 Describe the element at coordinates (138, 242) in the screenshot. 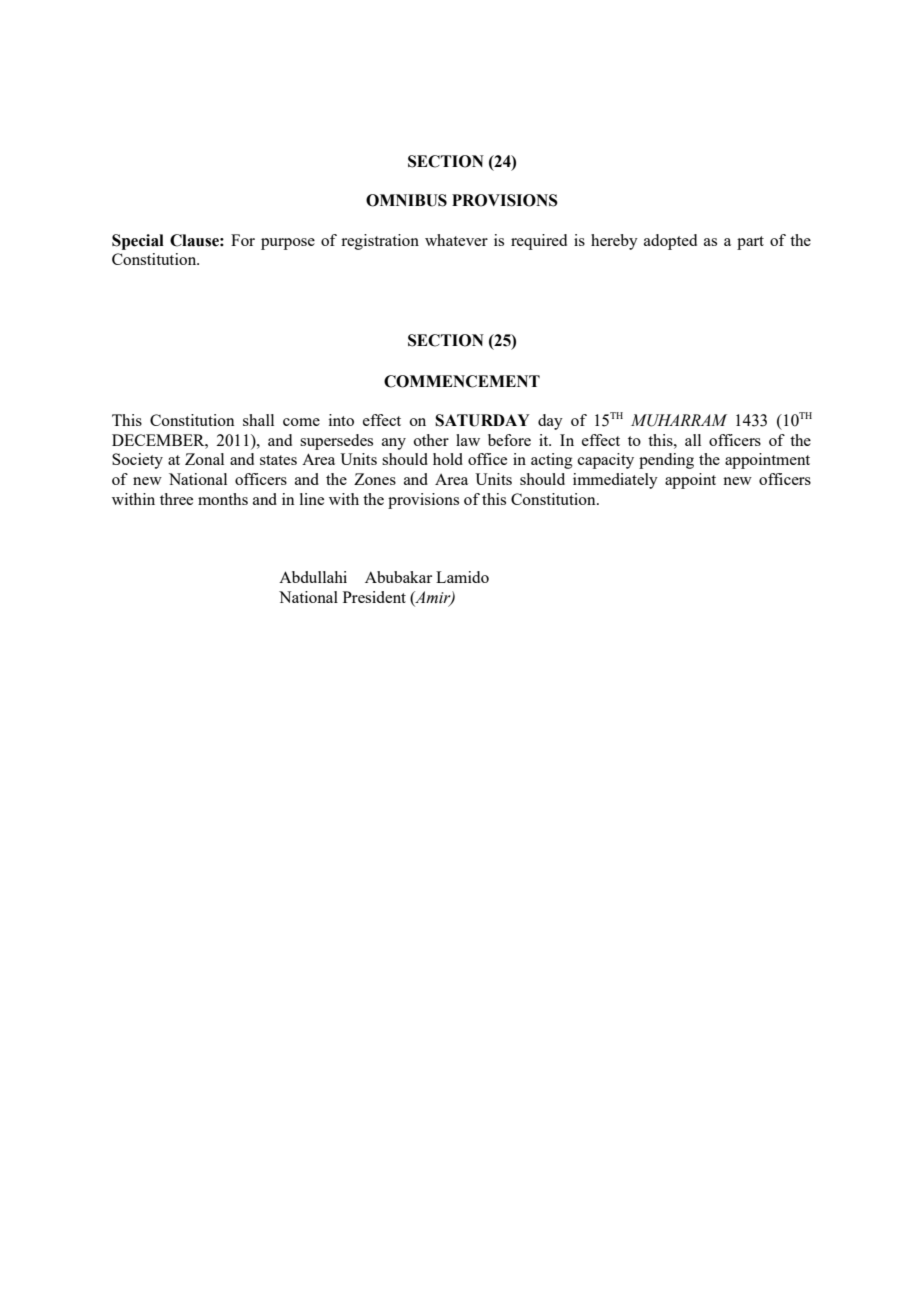

I see `Special` at that location.
